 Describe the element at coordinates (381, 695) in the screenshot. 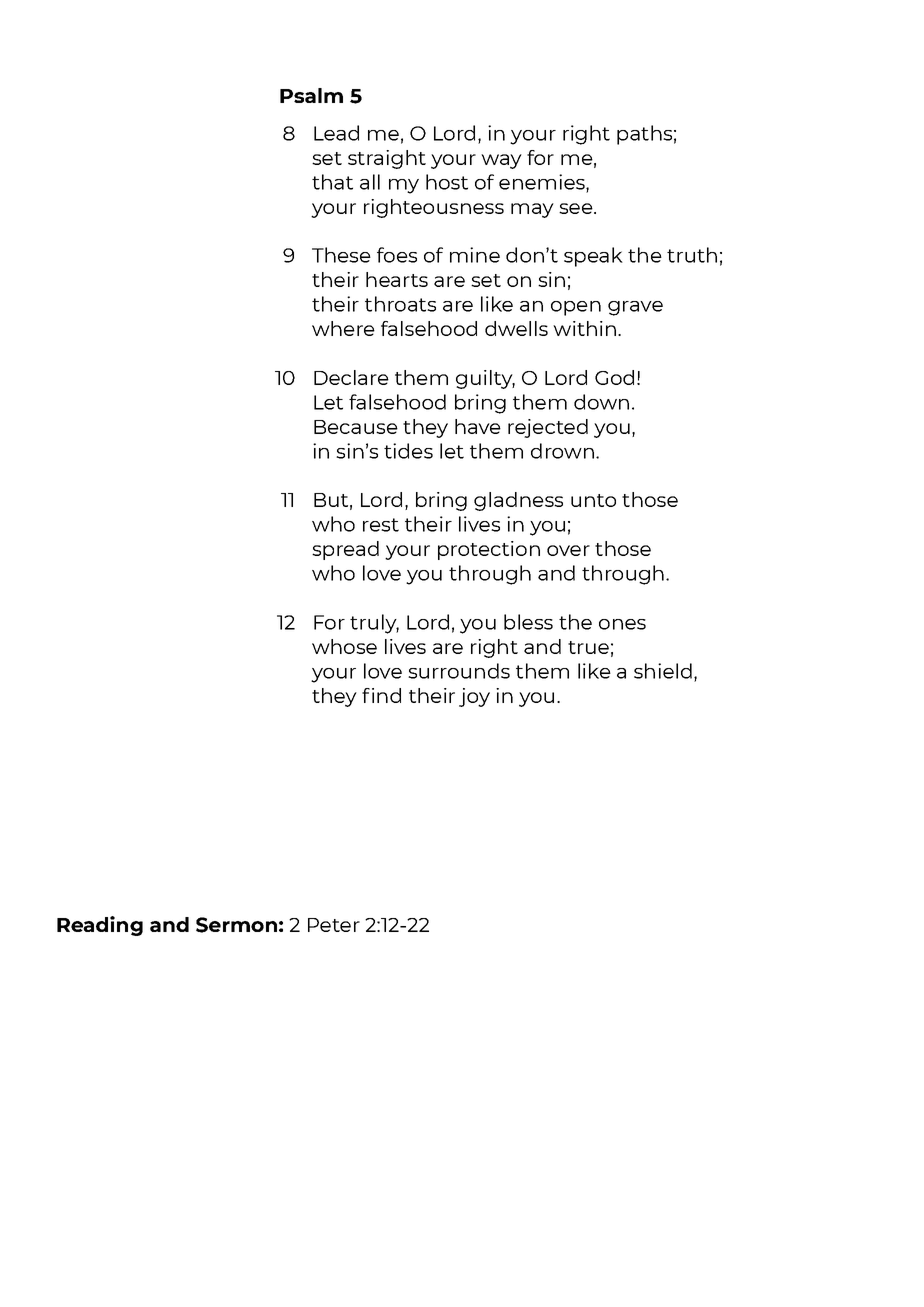

I see `find` at that location.
